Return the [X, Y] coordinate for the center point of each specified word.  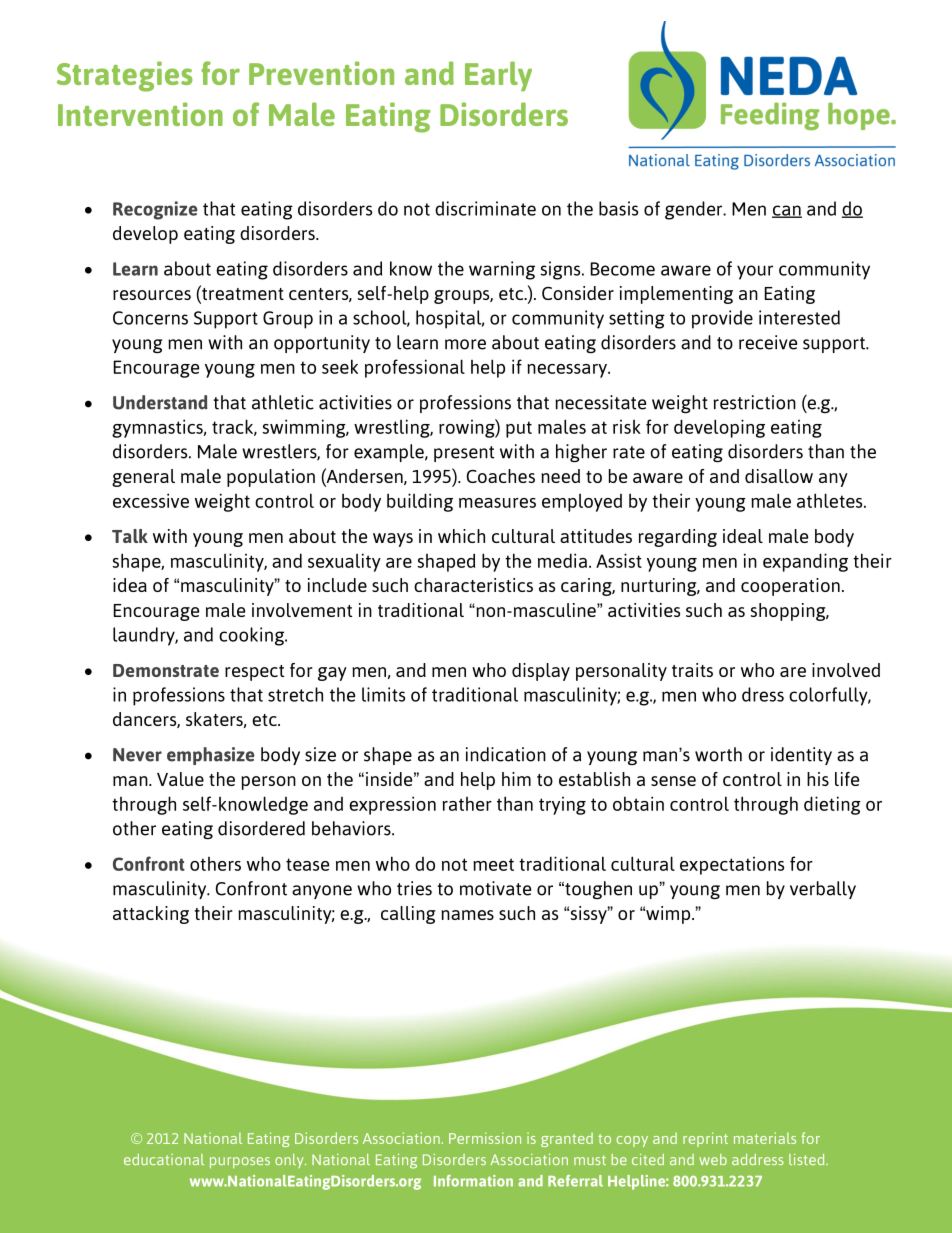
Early [498, 76]
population [271, 478]
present [464, 454]
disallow [779, 476]
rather [467, 804]
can [787, 211]
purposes [240, 1162]
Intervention [140, 114]
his [818, 779]
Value [180, 779]
